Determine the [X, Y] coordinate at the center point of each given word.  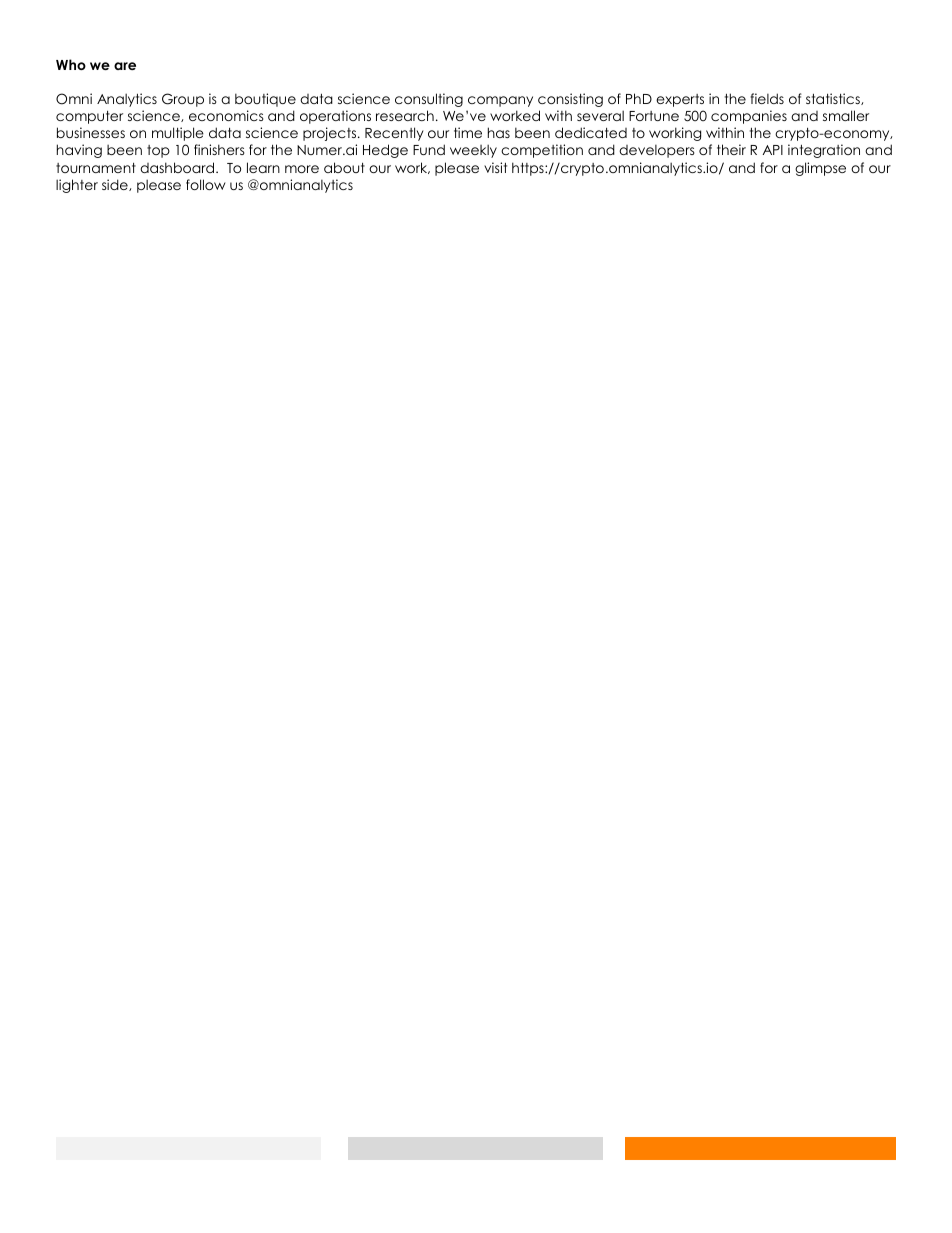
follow [206, 184]
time [468, 132]
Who [71, 64]
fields [767, 98]
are [125, 66]
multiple [178, 134]
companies [749, 117]
